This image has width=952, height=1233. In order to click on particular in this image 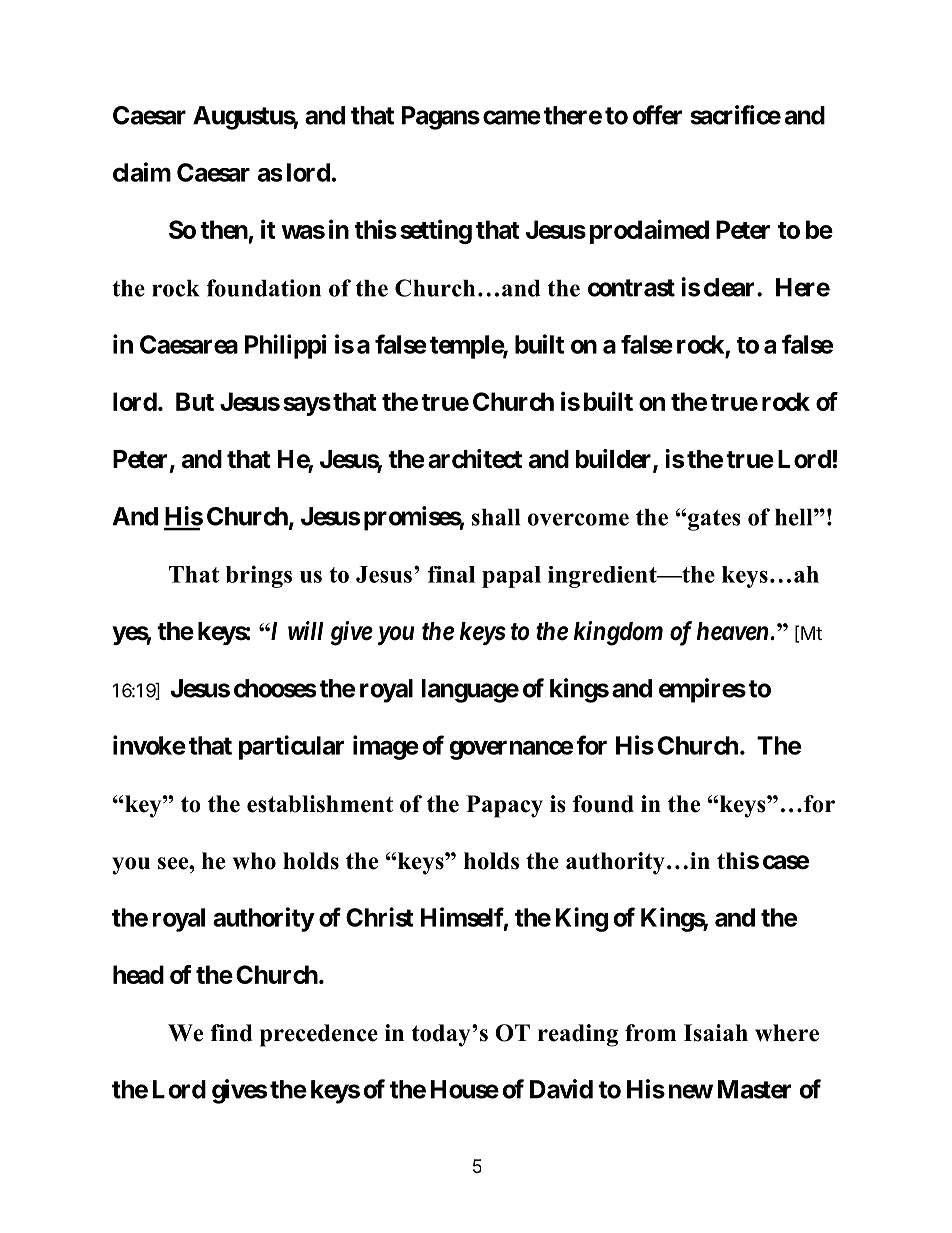, I will do `click(291, 747)`.
